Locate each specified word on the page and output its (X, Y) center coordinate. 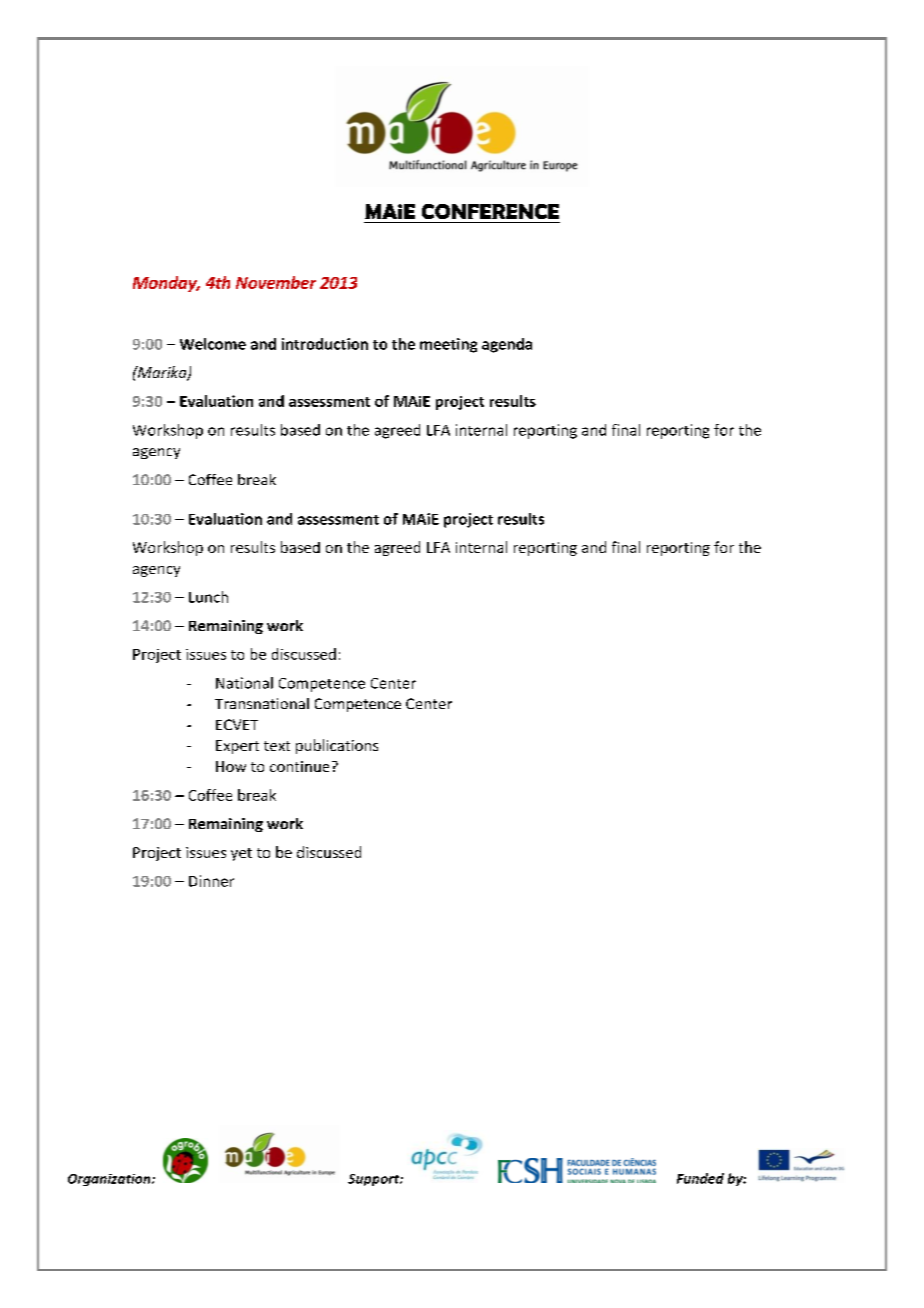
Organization (110, 1180)
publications (337, 746)
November (276, 282)
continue (299, 766)
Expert (237, 747)
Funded (700, 1178)
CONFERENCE (490, 211)
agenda (507, 345)
